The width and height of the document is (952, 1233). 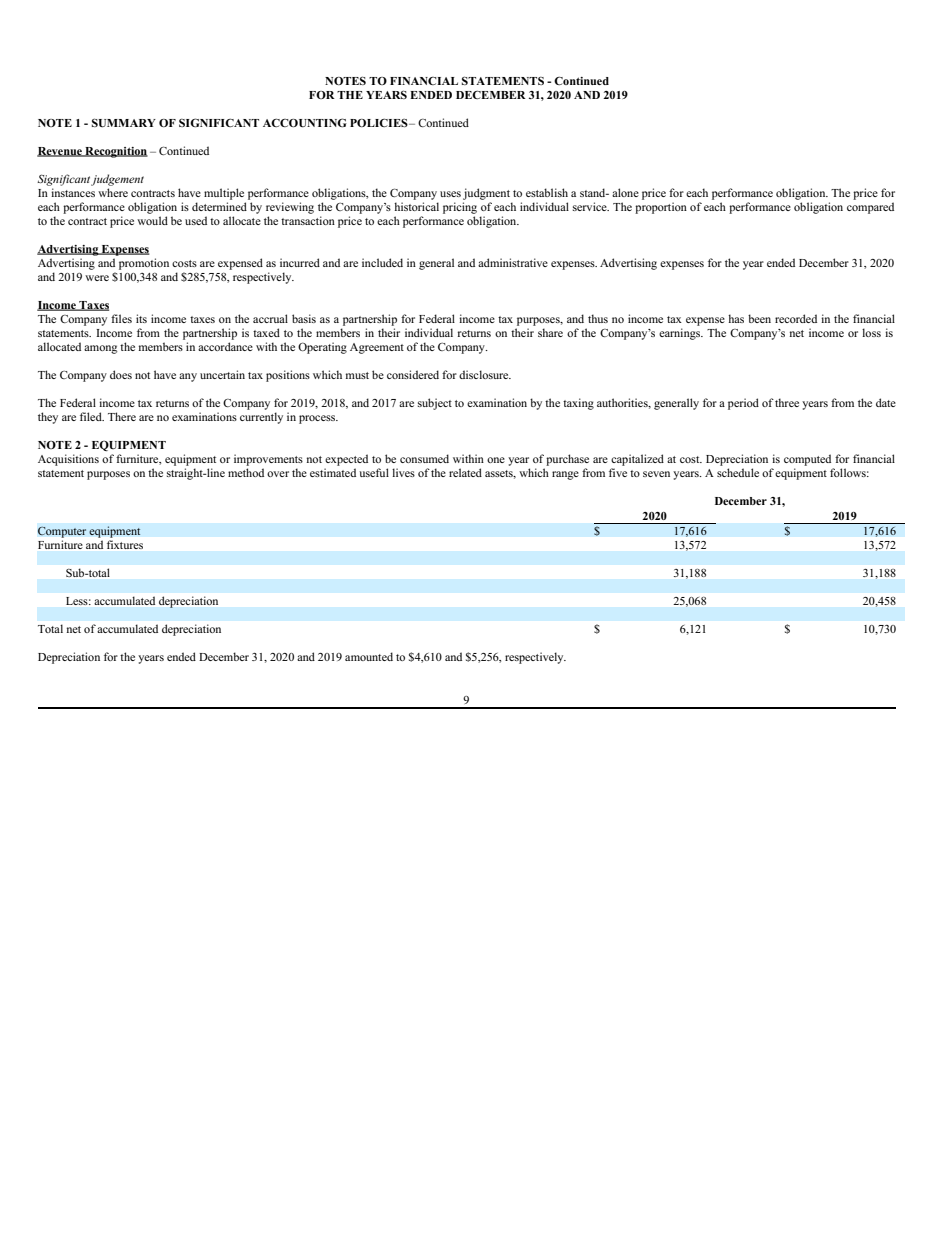 What do you see at coordinates (125, 544) in the document?
I see `fixtures` at bounding box center [125, 544].
